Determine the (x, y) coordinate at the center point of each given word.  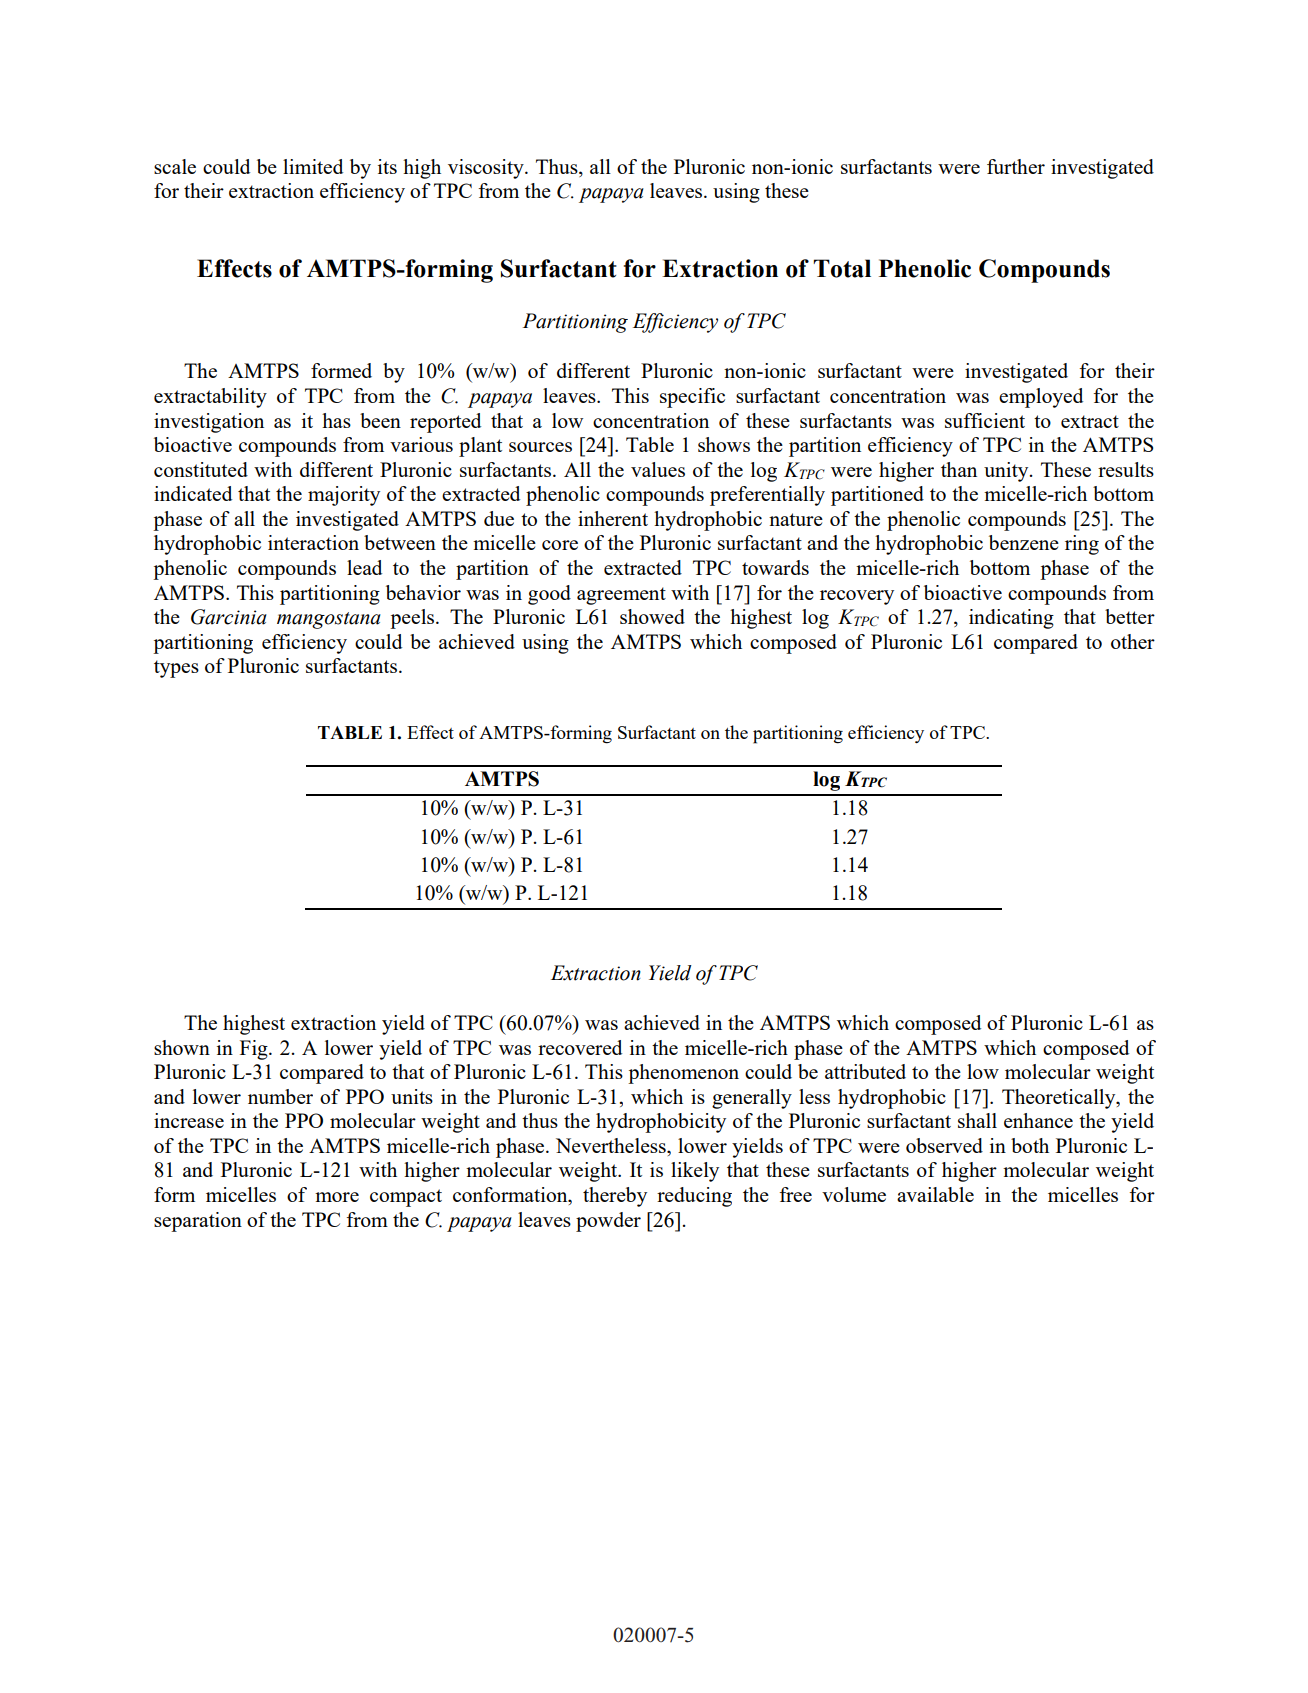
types (176, 669)
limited (313, 166)
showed (652, 616)
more (337, 1197)
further (1016, 166)
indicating (1011, 619)
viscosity (487, 169)
